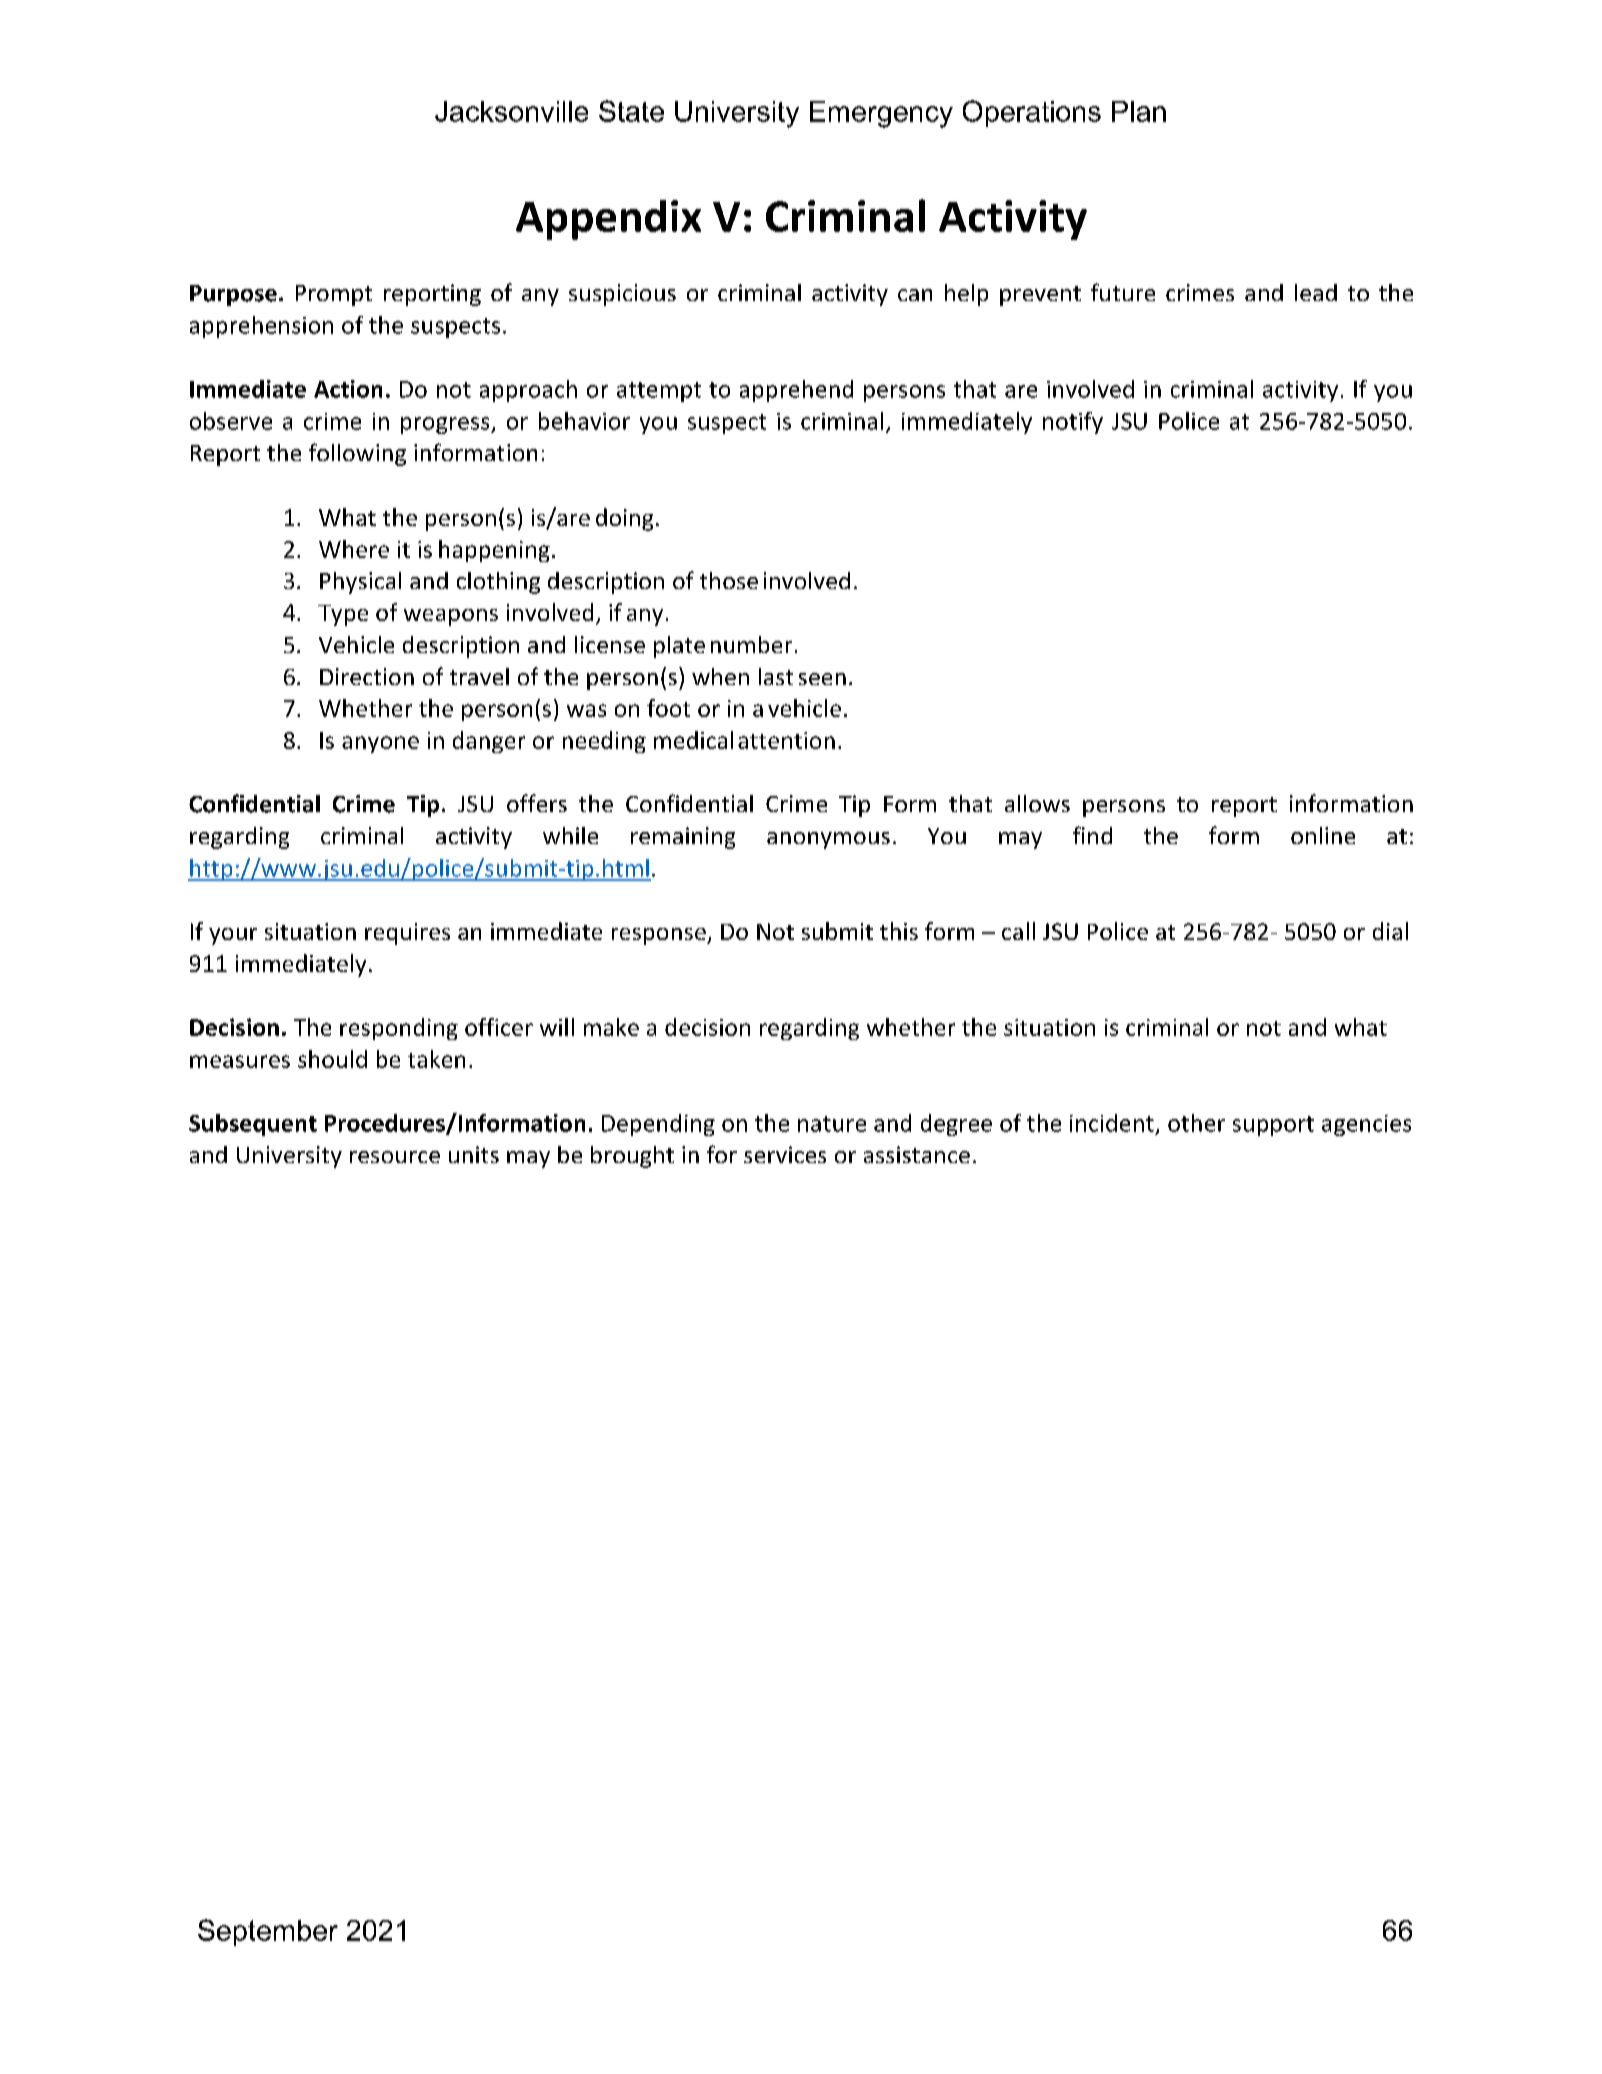  Describe the element at coordinates (832, 1124) in the document. I see `nature` at that location.
